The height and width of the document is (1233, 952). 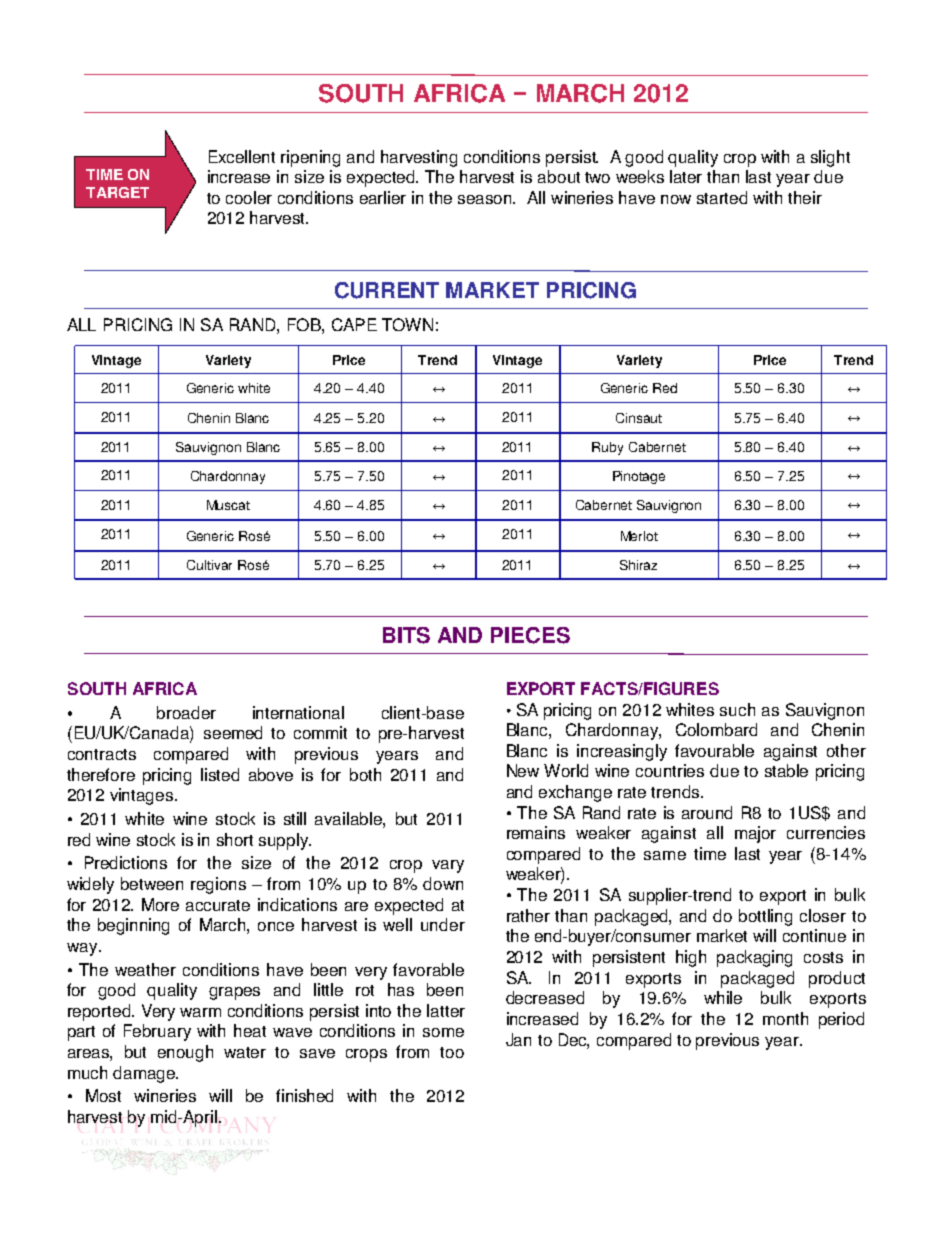 What do you see at coordinates (209, 565) in the document?
I see `Cultivar` at bounding box center [209, 565].
